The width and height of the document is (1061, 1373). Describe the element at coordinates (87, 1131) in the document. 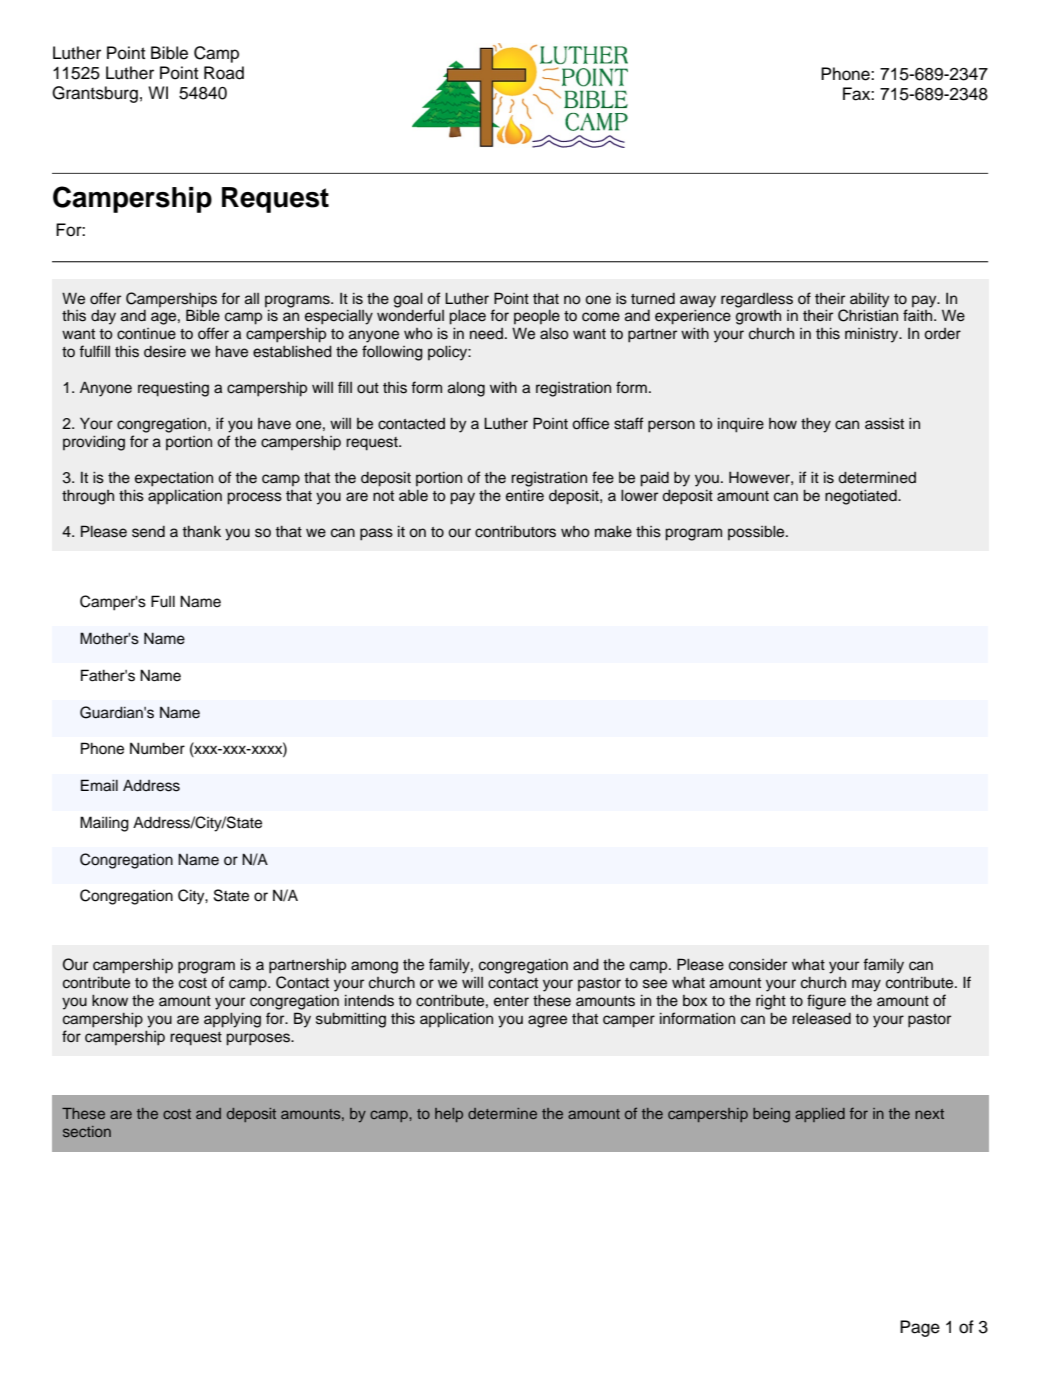

I see `section` at that location.
